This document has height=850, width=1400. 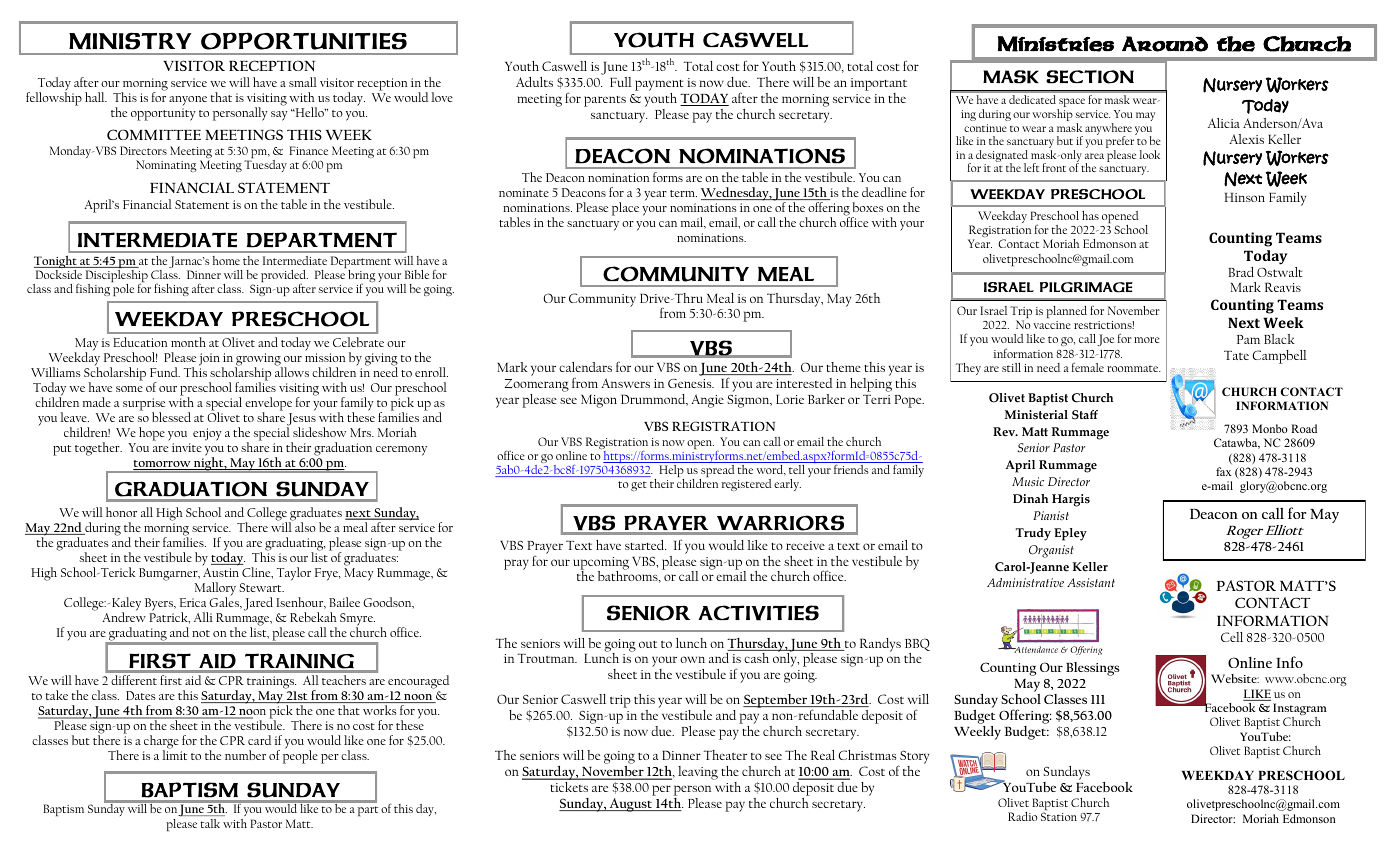 What do you see at coordinates (207, 434) in the document?
I see `enjoy` at bounding box center [207, 434].
